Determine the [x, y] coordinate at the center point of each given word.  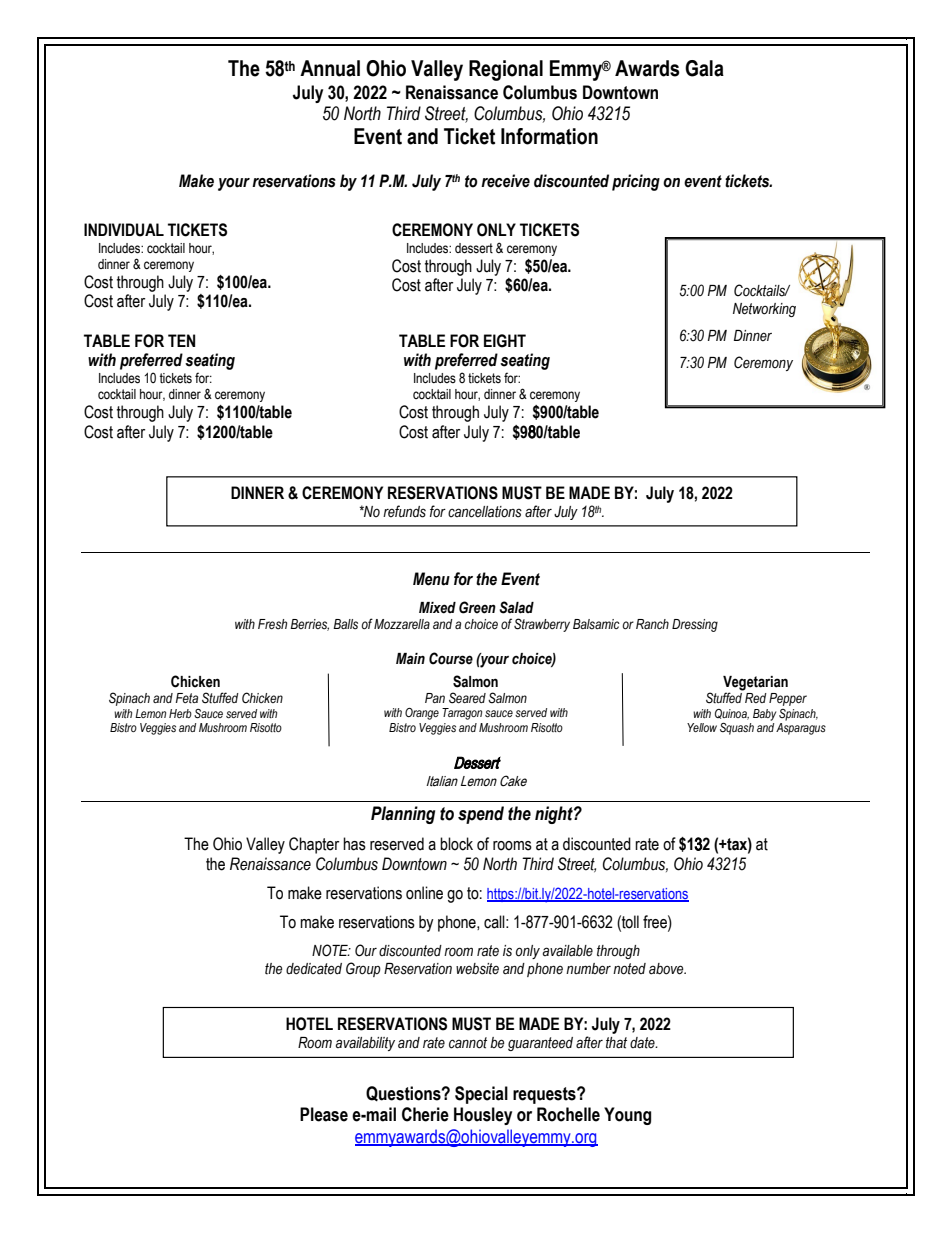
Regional [506, 70]
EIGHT [505, 341]
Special [481, 1095]
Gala [704, 68]
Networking [764, 310]
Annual [330, 68]
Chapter [314, 845]
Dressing [695, 625]
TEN [181, 340]
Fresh [272, 624]
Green [477, 607]
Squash [737, 729]
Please [324, 1114]
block [456, 844]
